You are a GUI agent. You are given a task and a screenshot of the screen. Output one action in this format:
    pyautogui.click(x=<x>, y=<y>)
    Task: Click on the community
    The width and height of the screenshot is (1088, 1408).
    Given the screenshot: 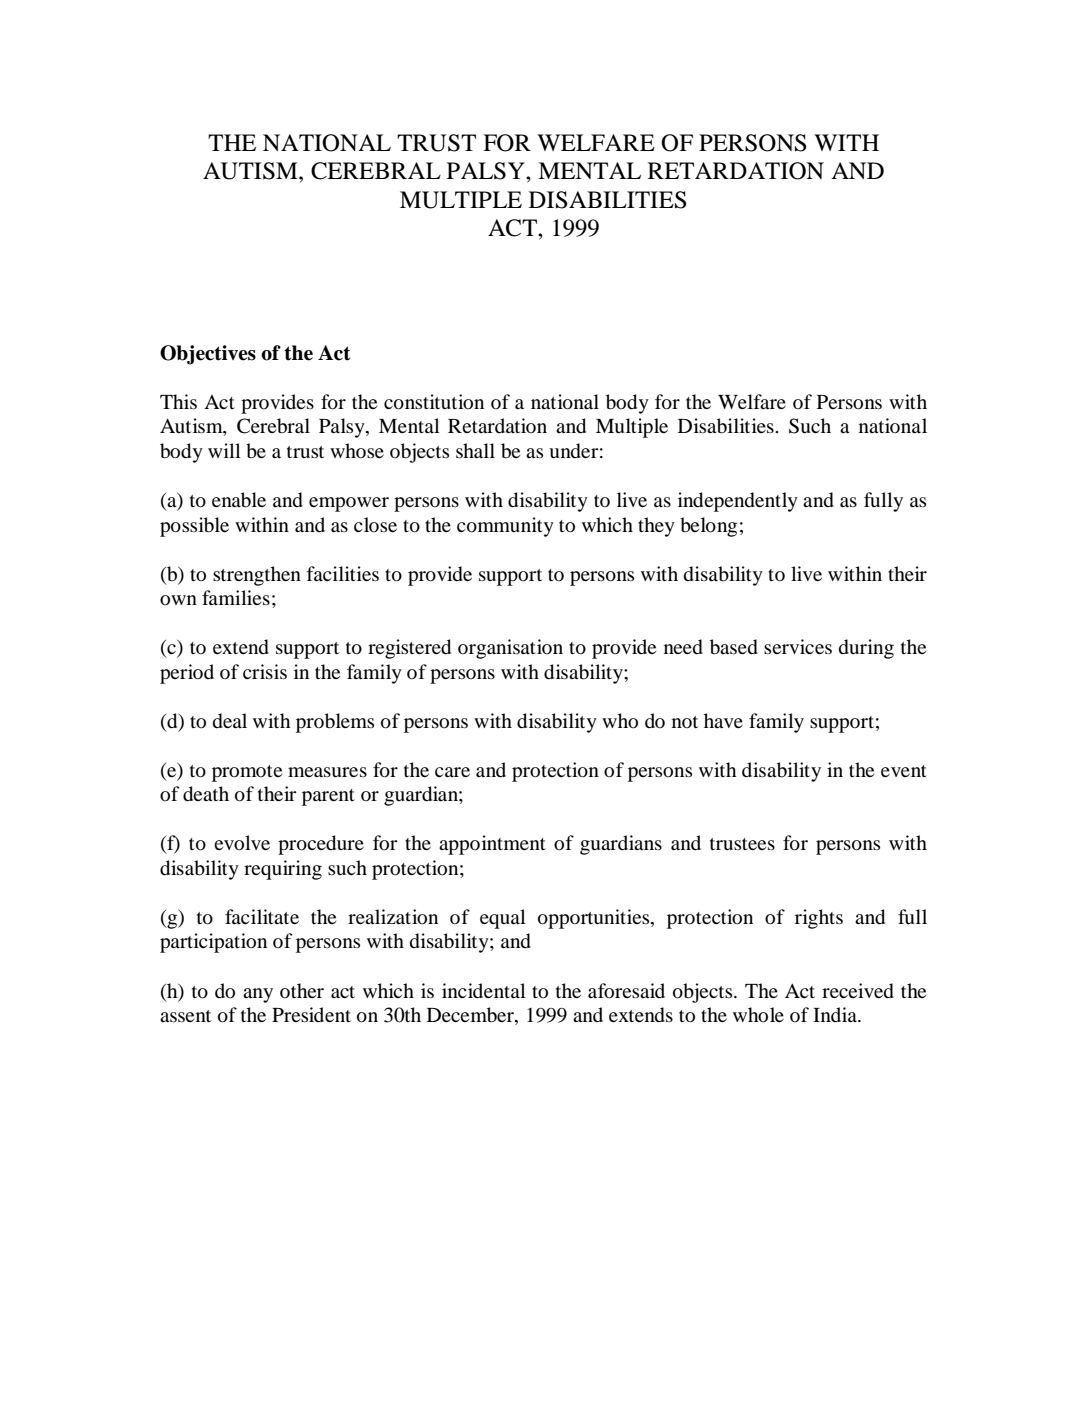 What is the action you would take?
    pyautogui.click(x=505, y=527)
